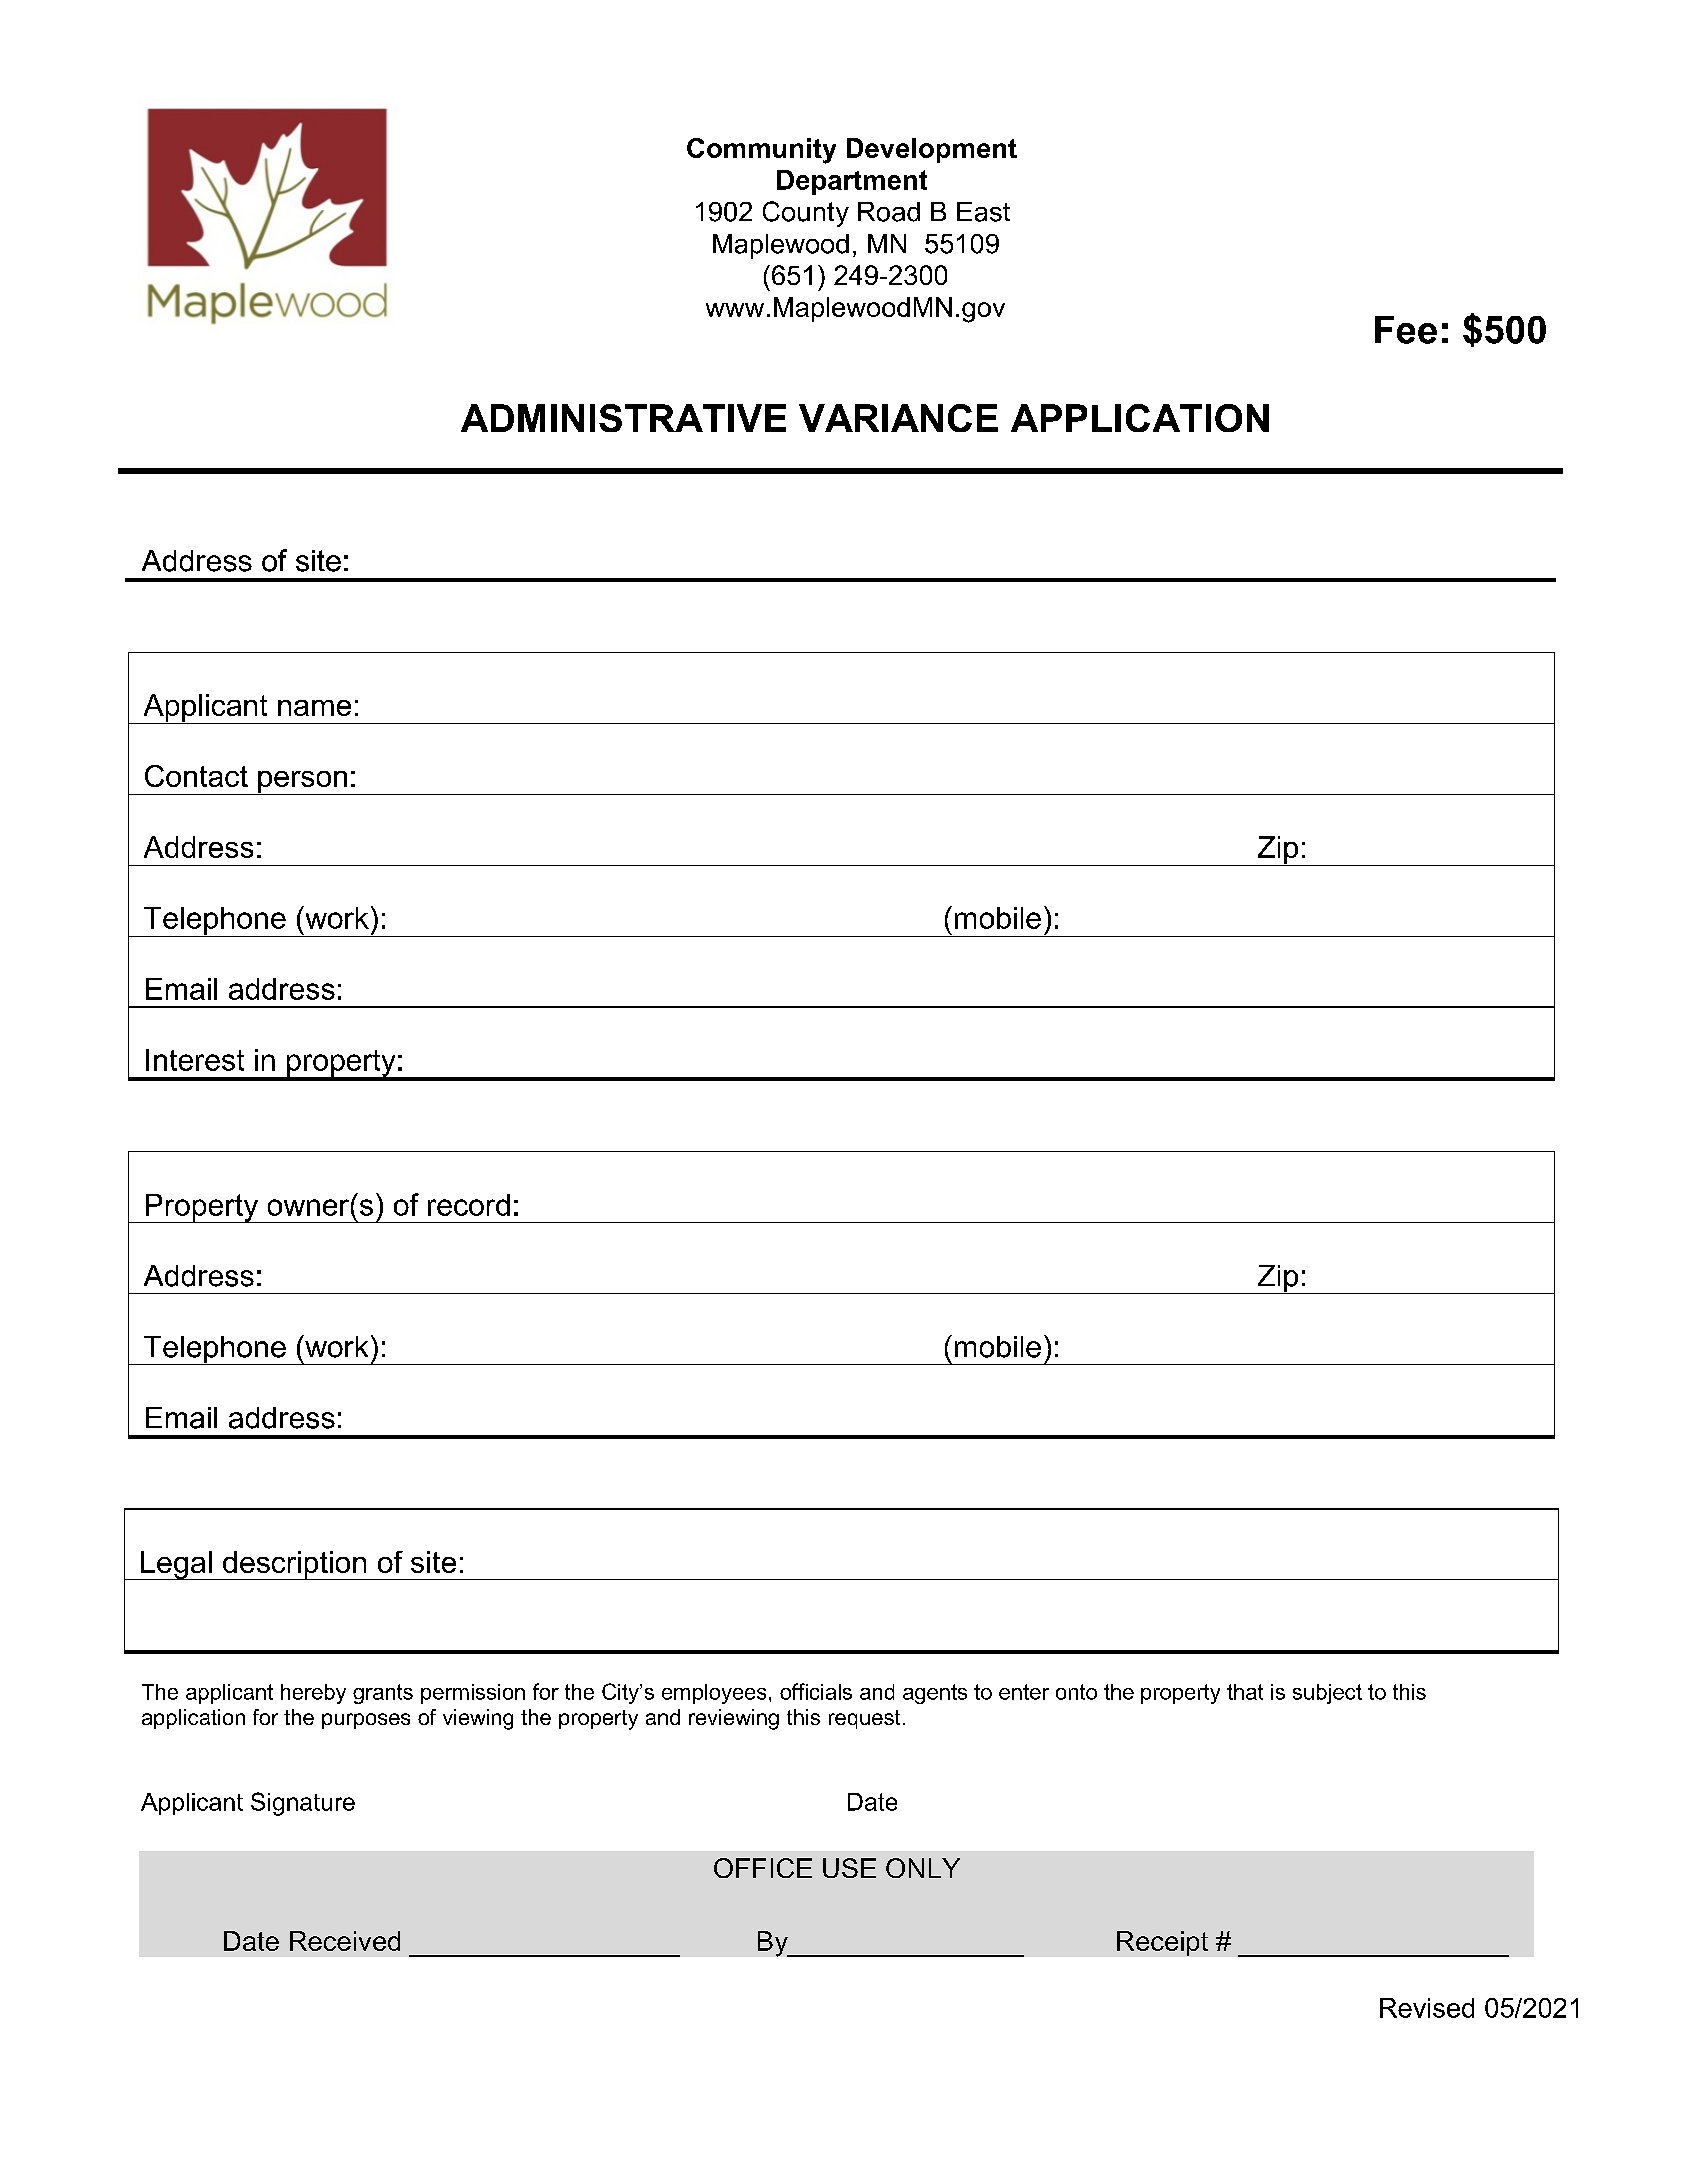 The width and height of the image is (1683, 2178). What do you see at coordinates (314, 708) in the image?
I see `name` at bounding box center [314, 708].
